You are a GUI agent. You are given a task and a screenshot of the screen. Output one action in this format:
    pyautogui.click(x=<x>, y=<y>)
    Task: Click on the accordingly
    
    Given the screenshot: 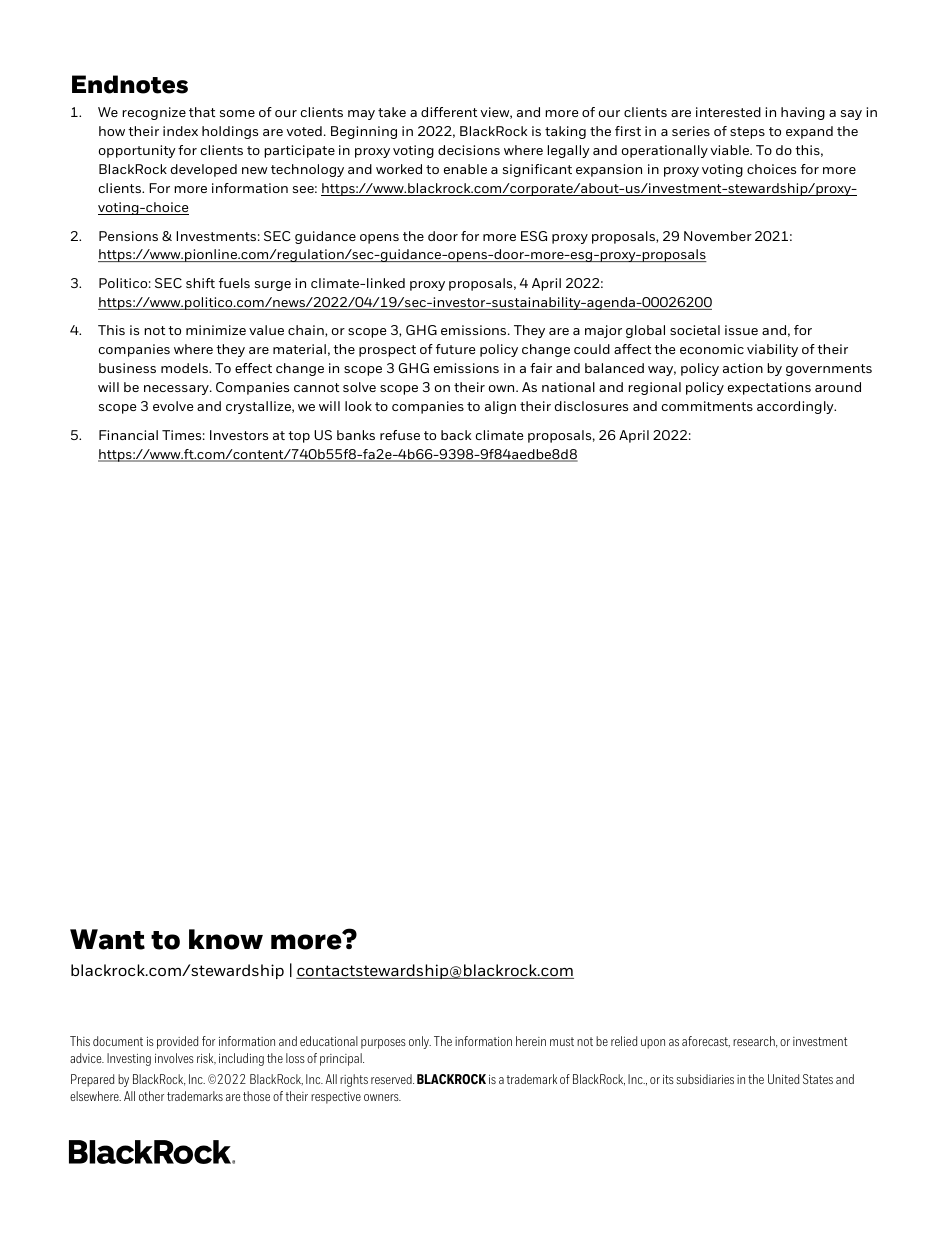 What is the action you would take?
    pyautogui.click(x=796, y=407)
